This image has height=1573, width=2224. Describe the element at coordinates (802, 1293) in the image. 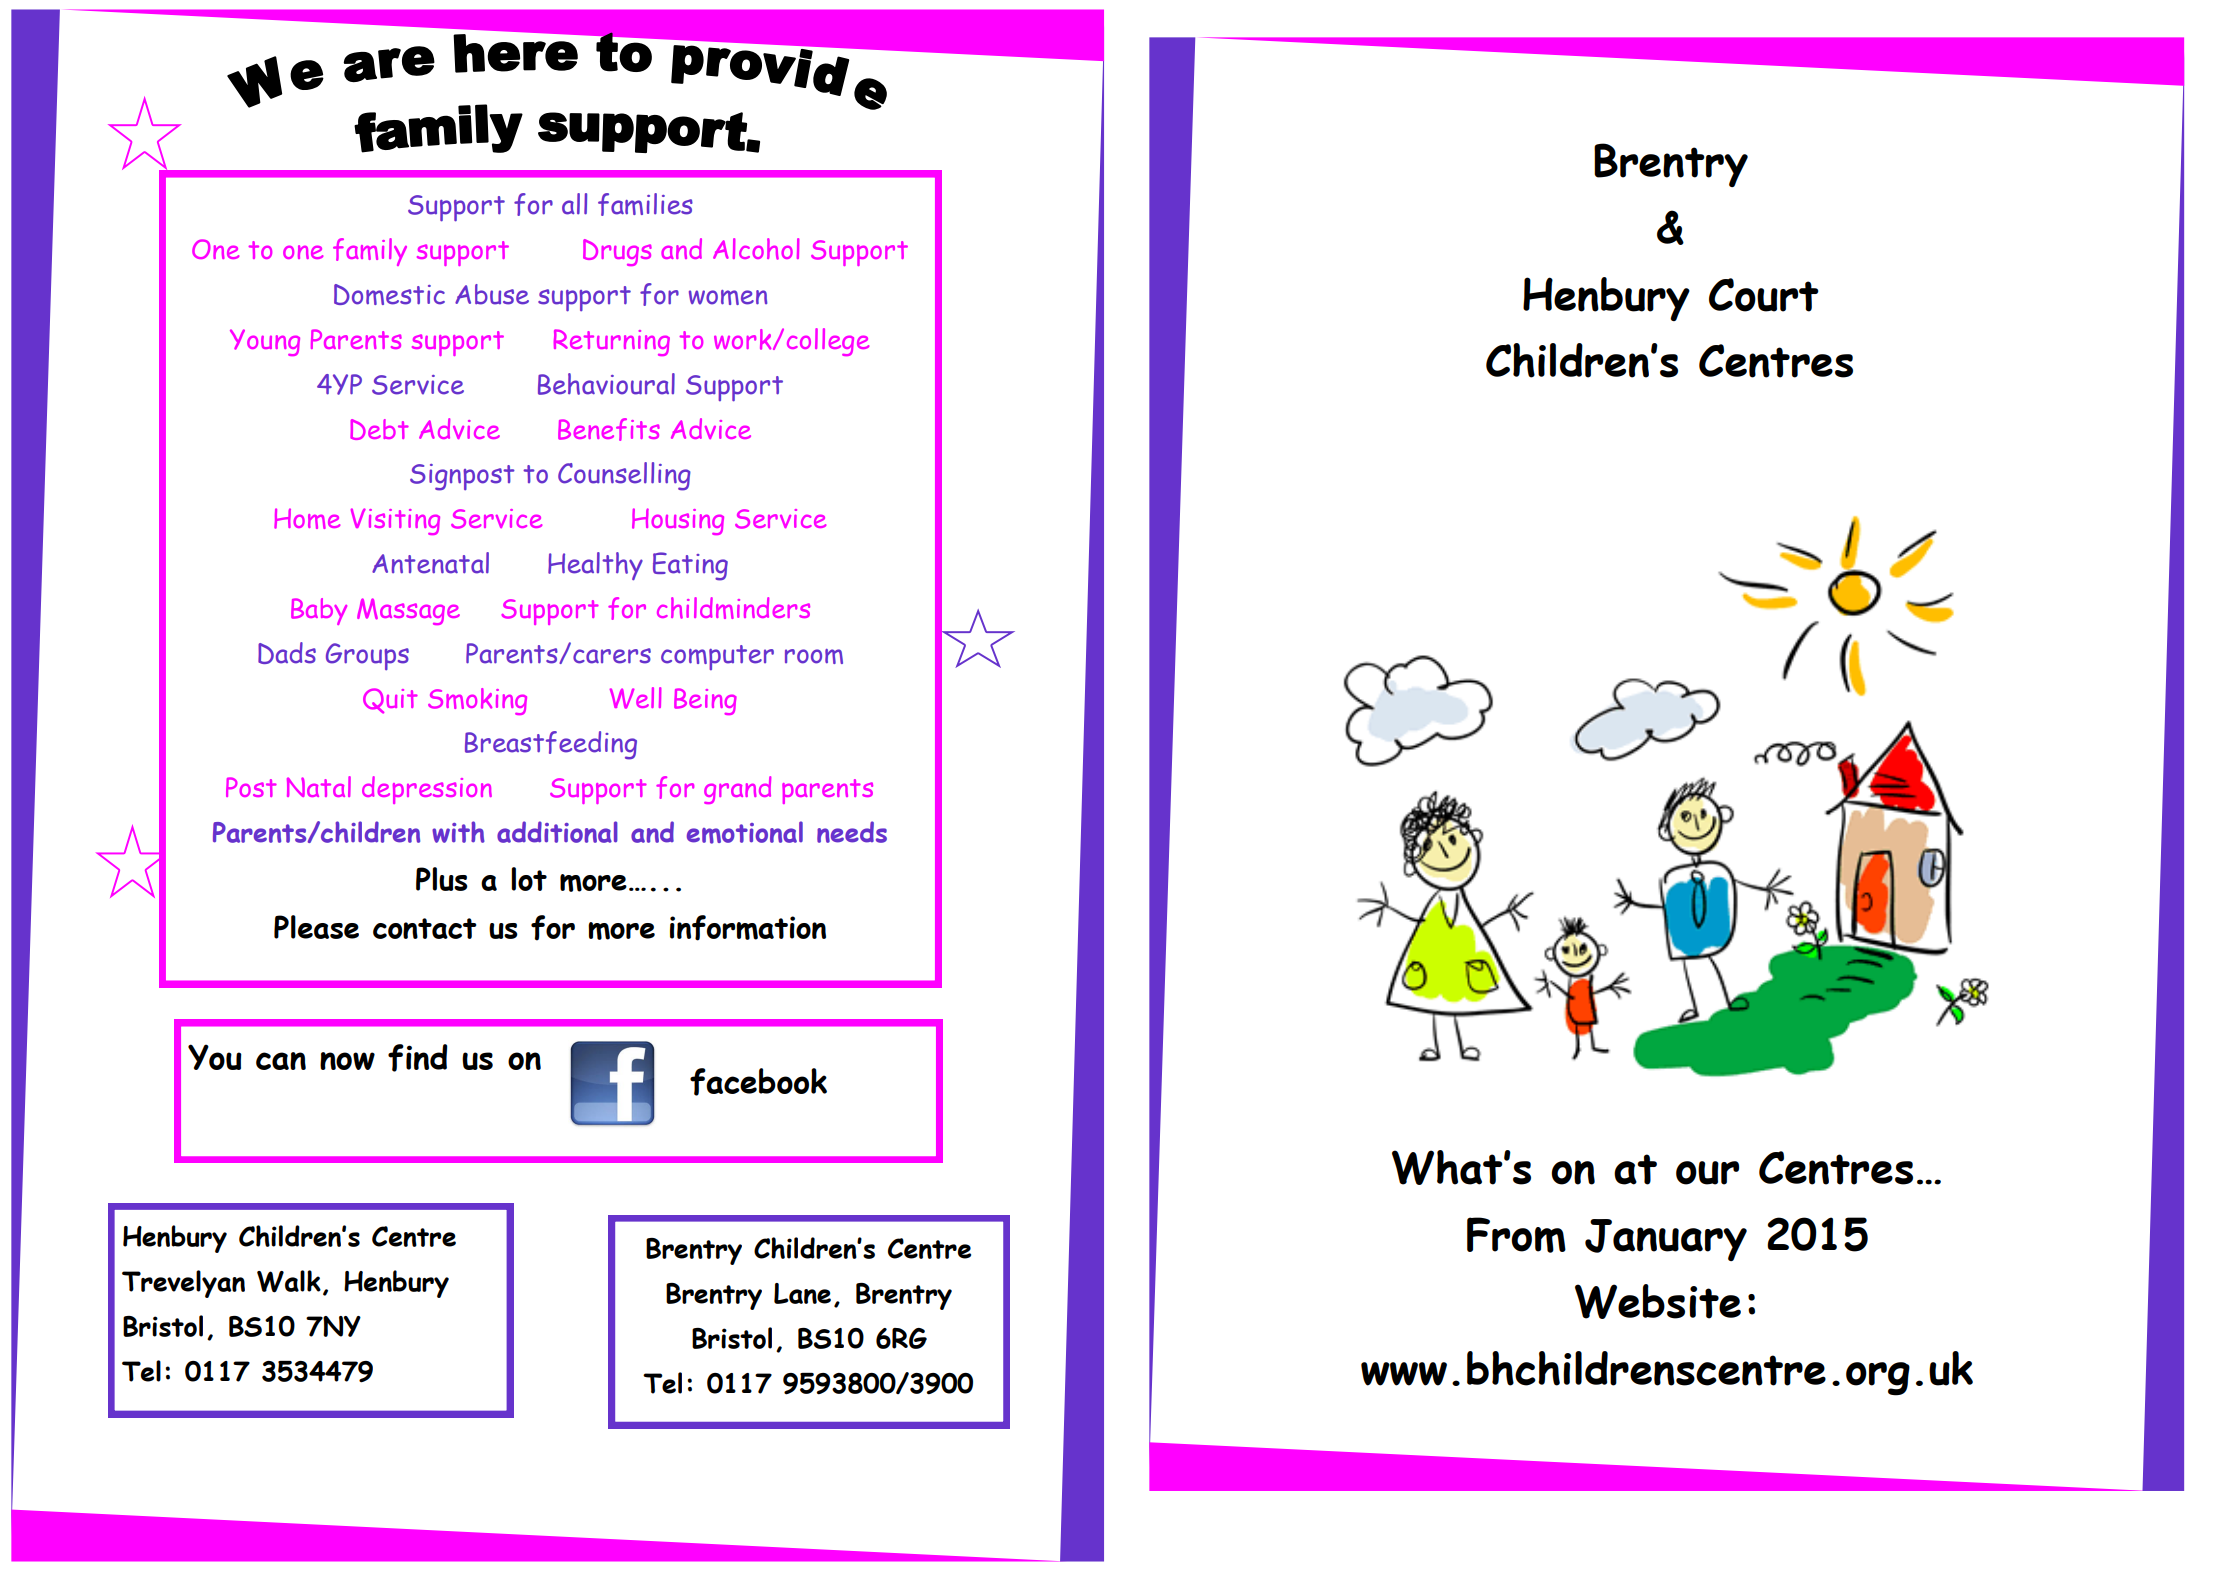

I see `Lane` at that location.
